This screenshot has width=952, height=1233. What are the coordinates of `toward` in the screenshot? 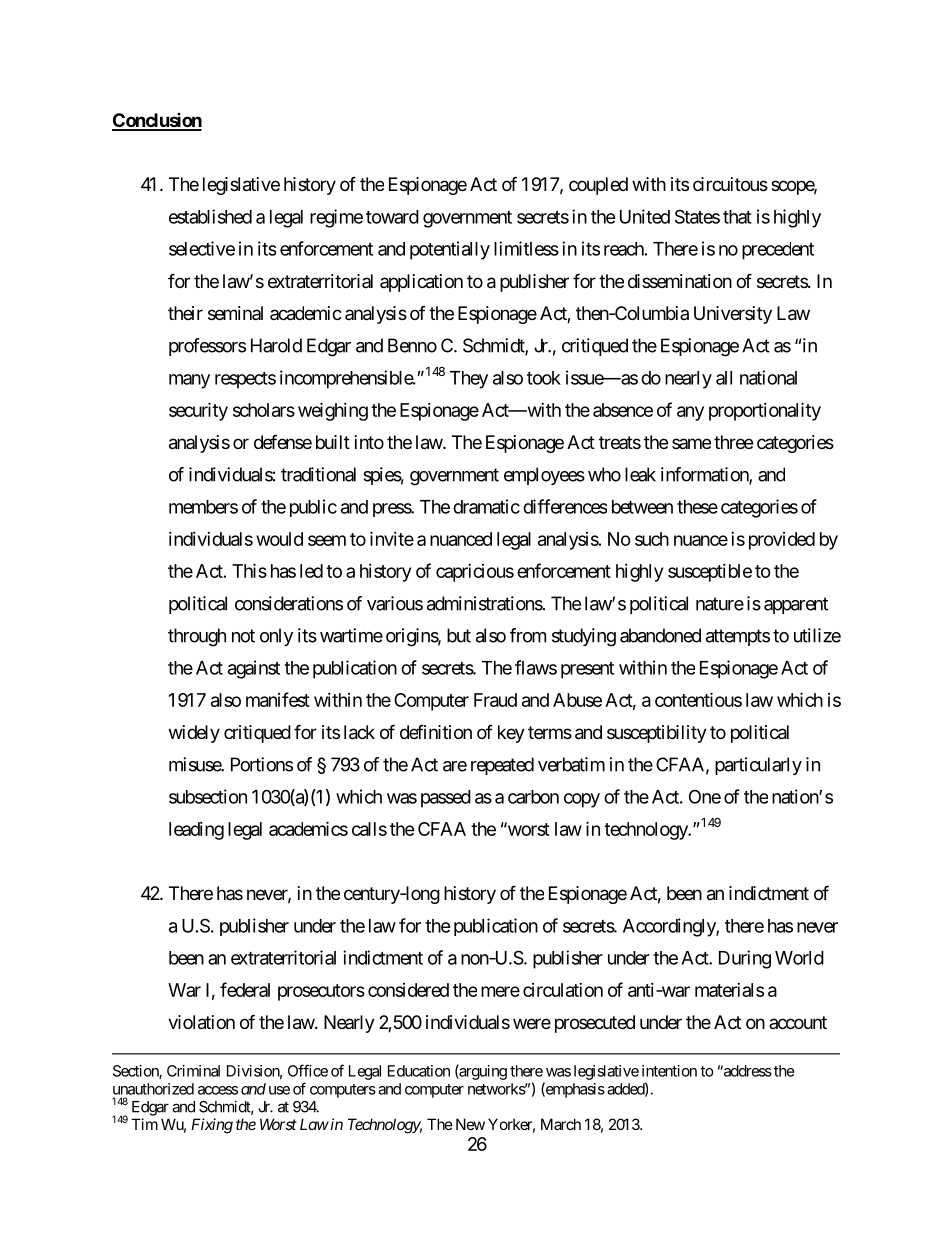 It's located at (392, 217).
